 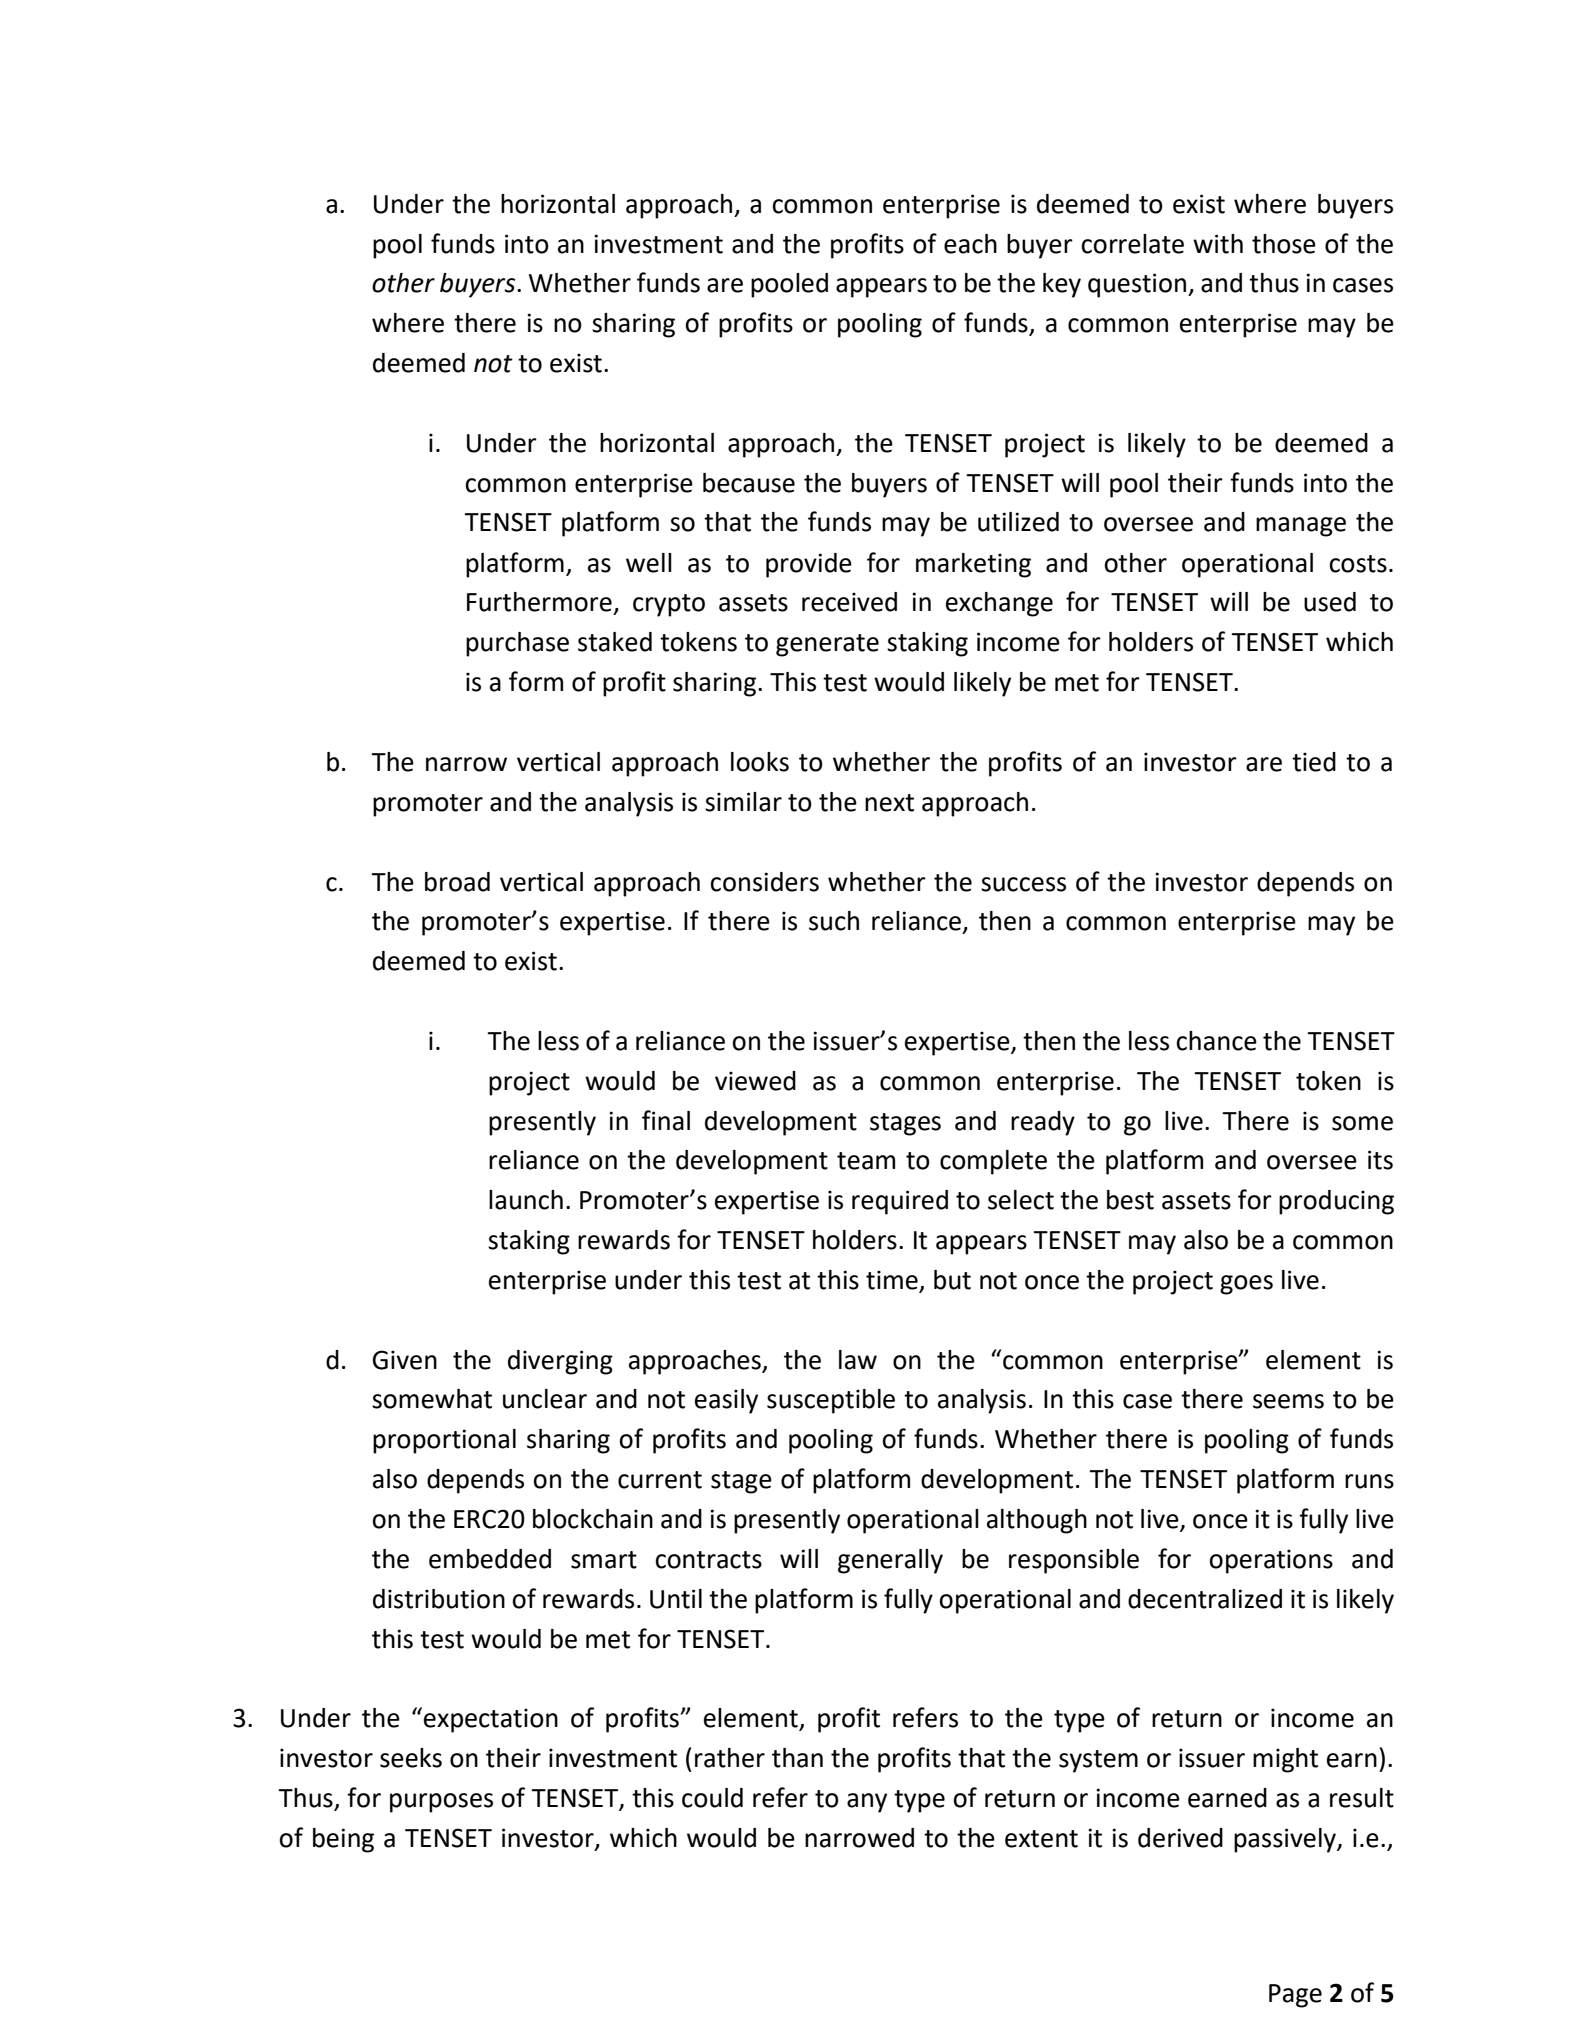 What do you see at coordinates (490, 1559) in the image?
I see `embedded` at bounding box center [490, 1559].
